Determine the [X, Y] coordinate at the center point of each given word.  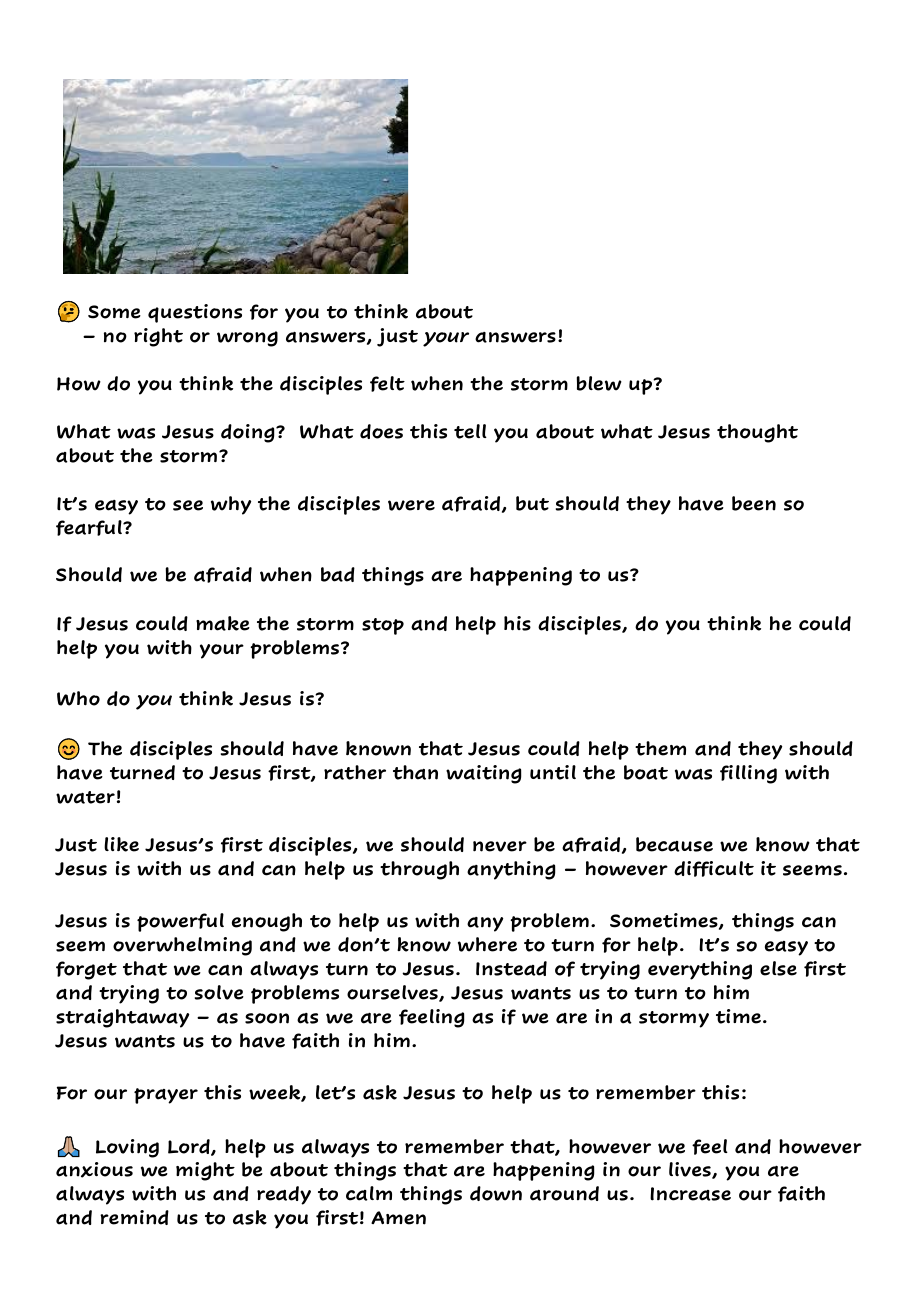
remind [134, 1217]
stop [383, 626]
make [223, 623]
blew [599, 383]
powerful [180, 922]
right [158, 337]
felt [387, 384]
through [419, 870]
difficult [714, 869]
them [660, 748]
